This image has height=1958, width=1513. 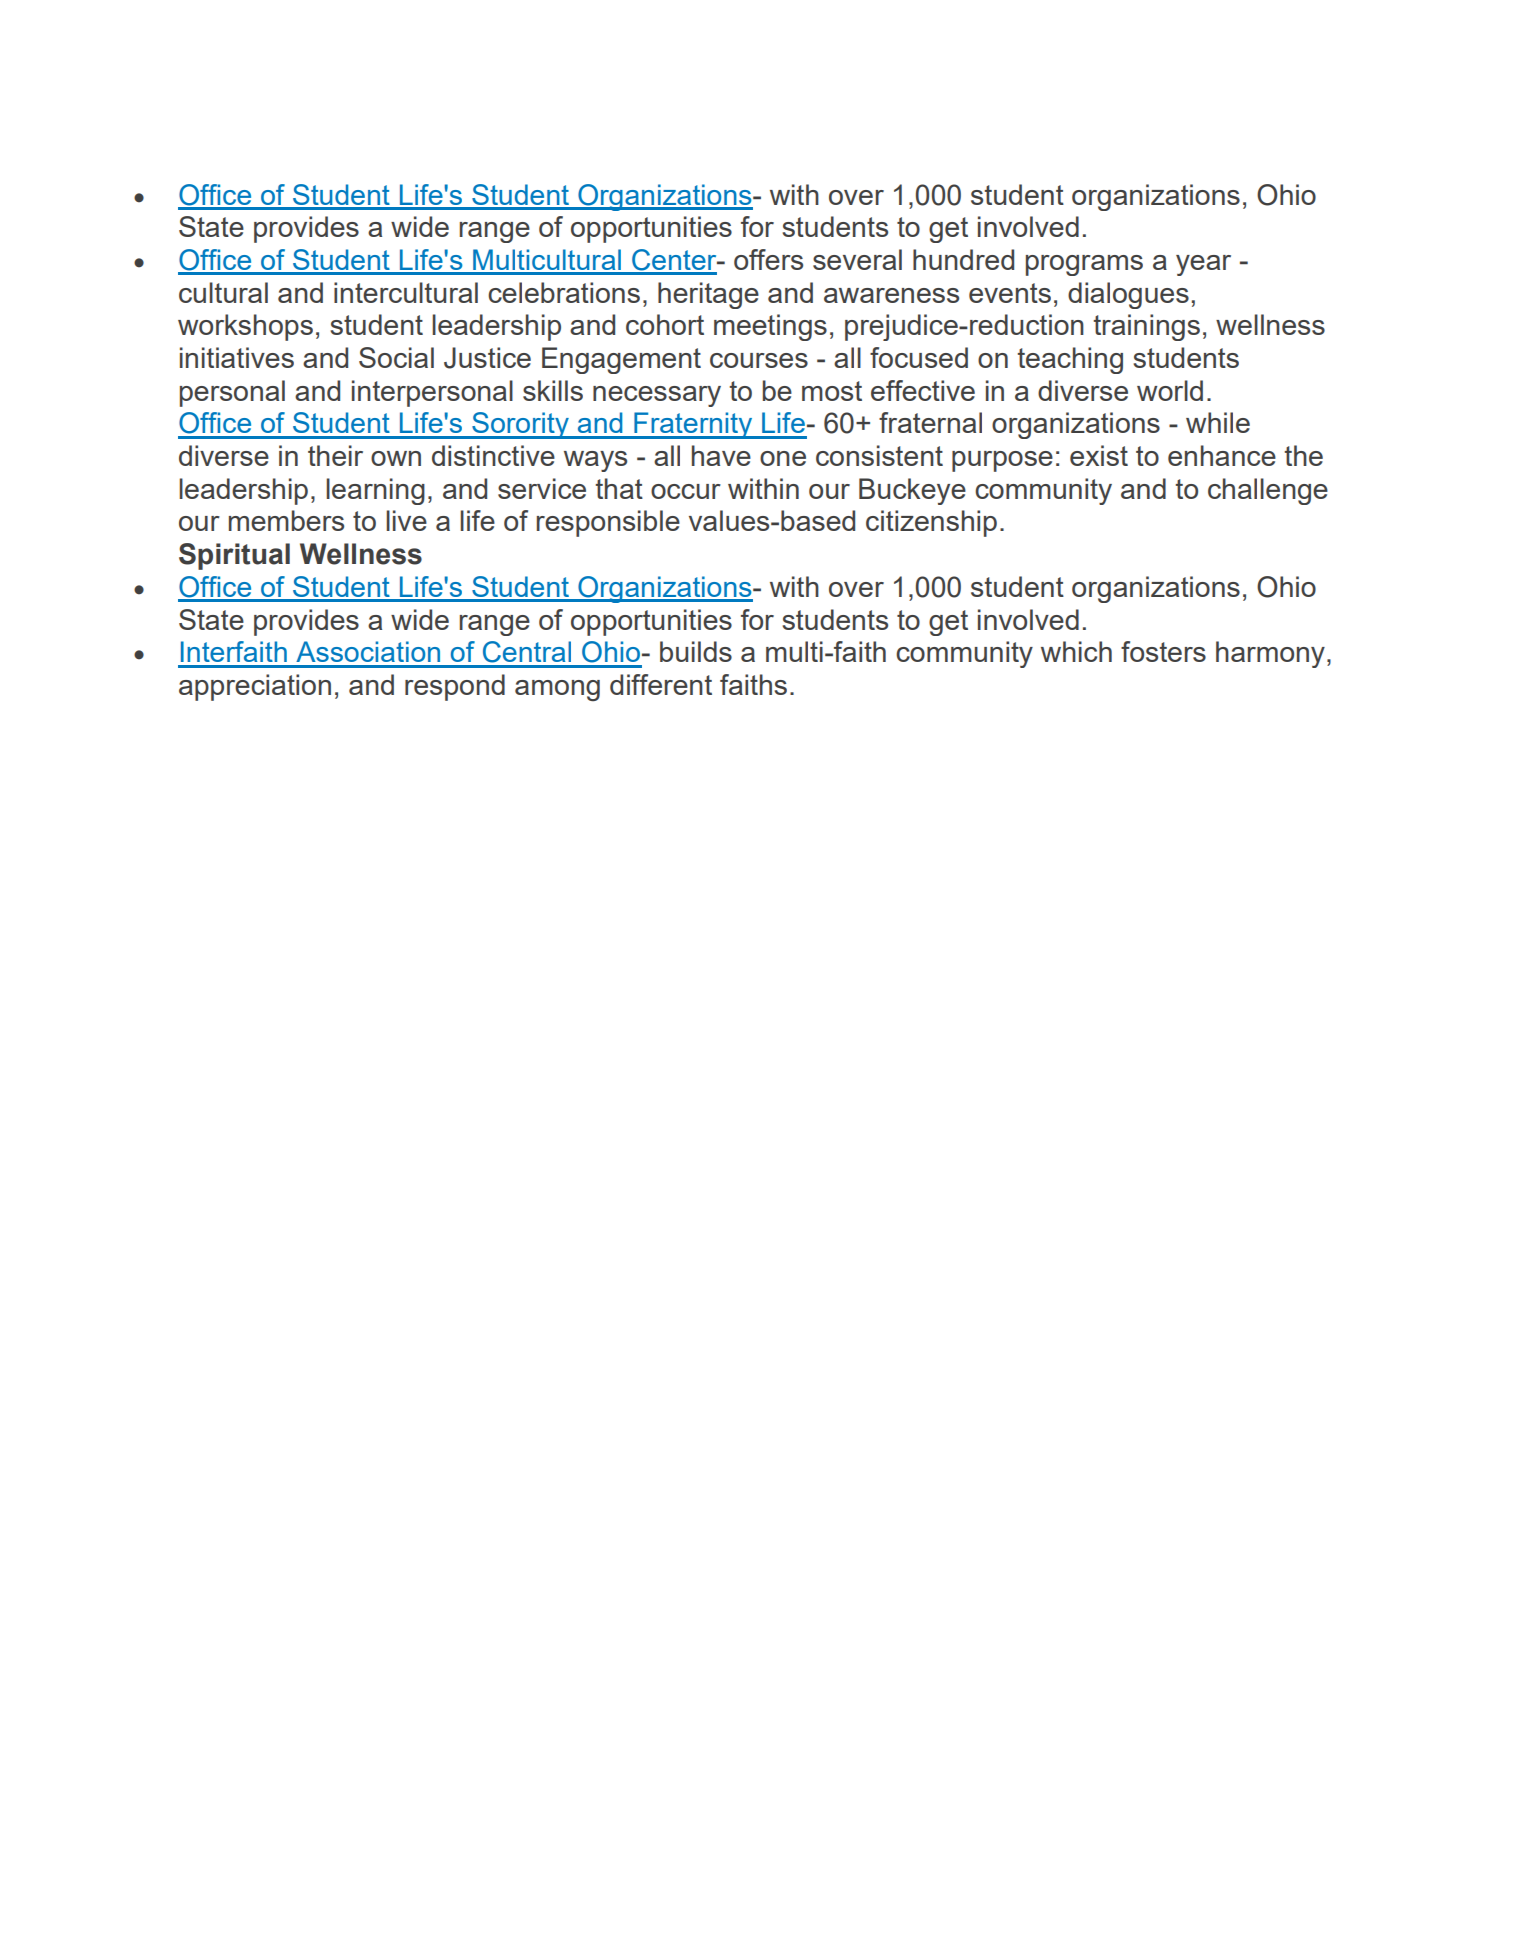 I want to click on celebrations, so click(x=564, y=292).
